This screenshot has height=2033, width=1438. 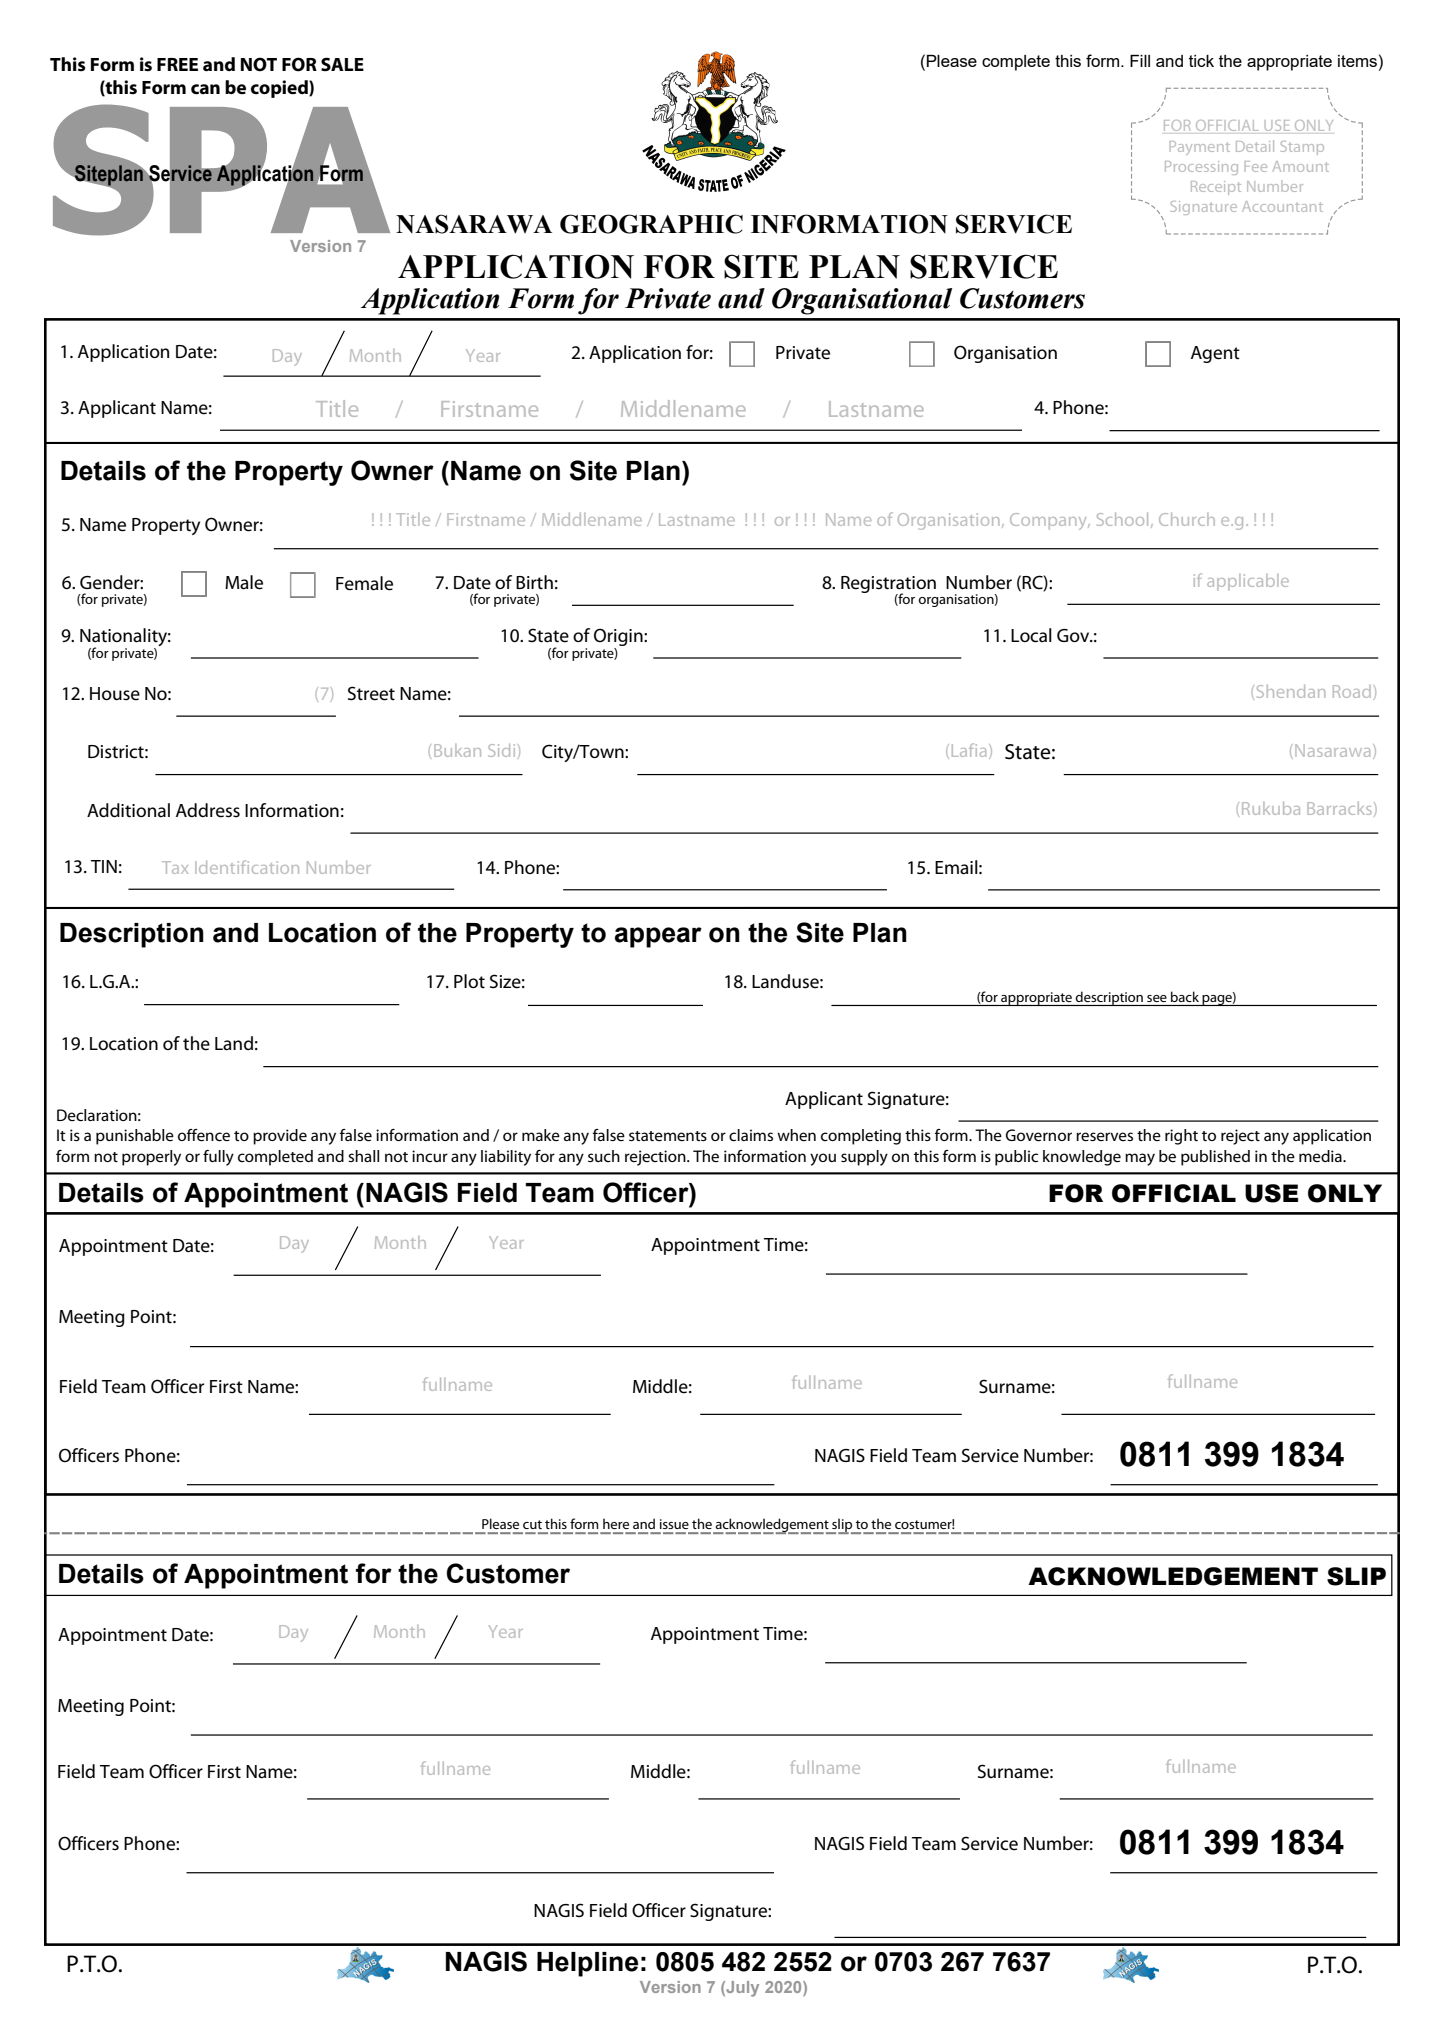 What do you see at coordinates (658, 937) in the screenshot?
I see `appear` at bounding box center [658, 937].
